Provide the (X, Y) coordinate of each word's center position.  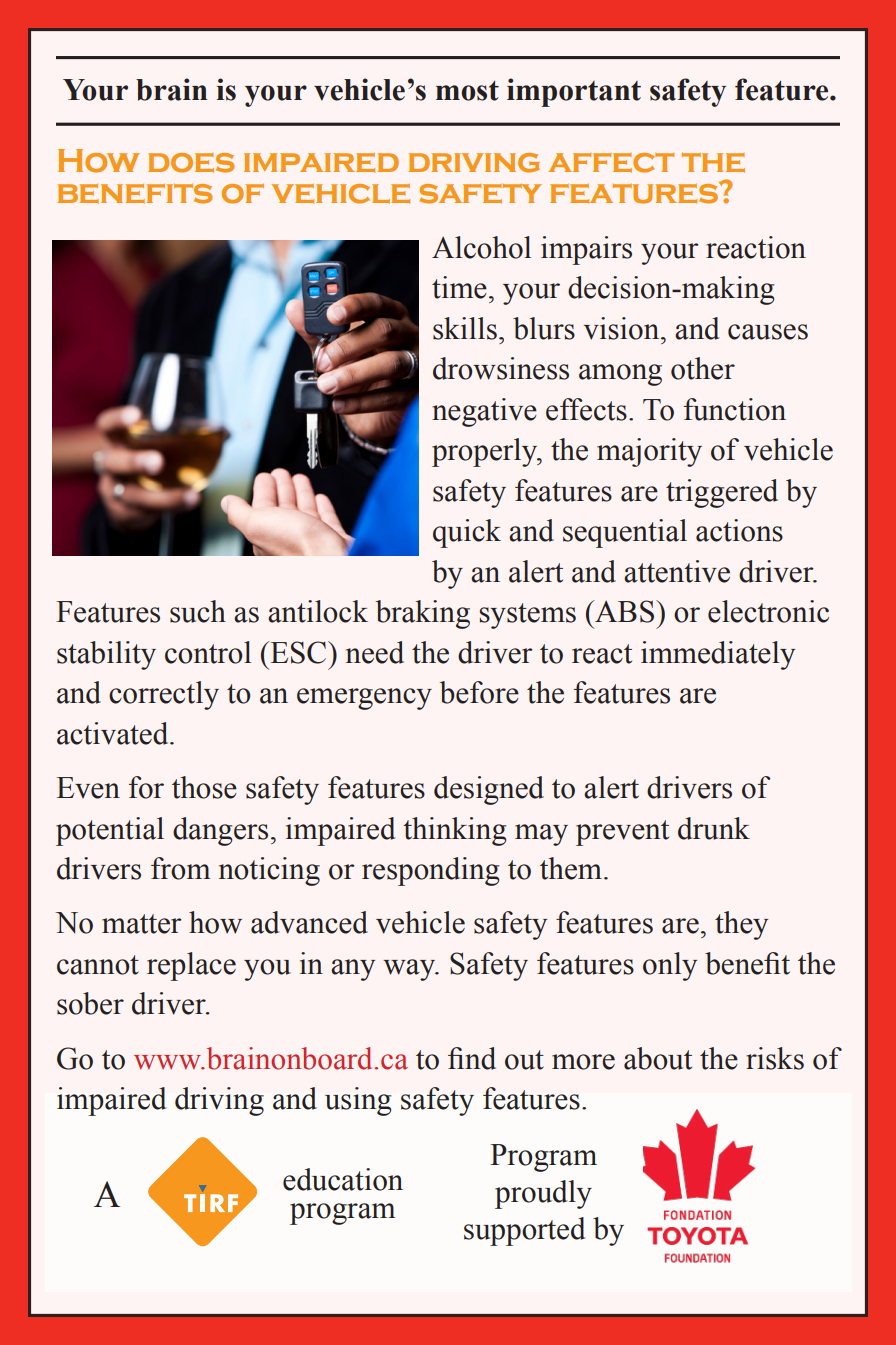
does (191, 163)
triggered (722, 493)
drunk (714, 828)
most (467, 90)
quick (467, 533)
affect (611, 163)
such (198, 611)
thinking (454, 831)
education (343, 1179)
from (181, 868)
